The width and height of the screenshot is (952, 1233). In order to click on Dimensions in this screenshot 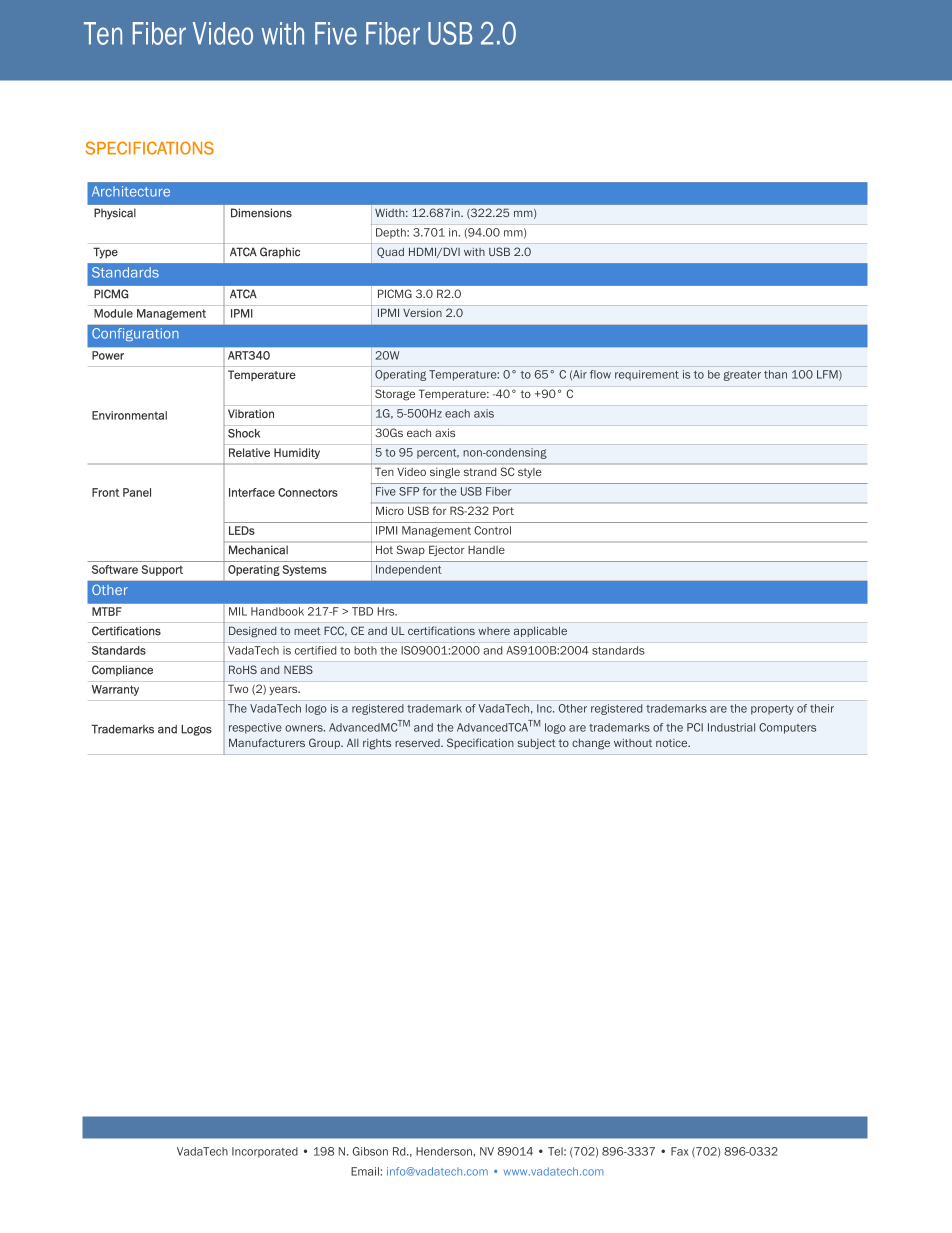, I will do `click(261, 213)`.
